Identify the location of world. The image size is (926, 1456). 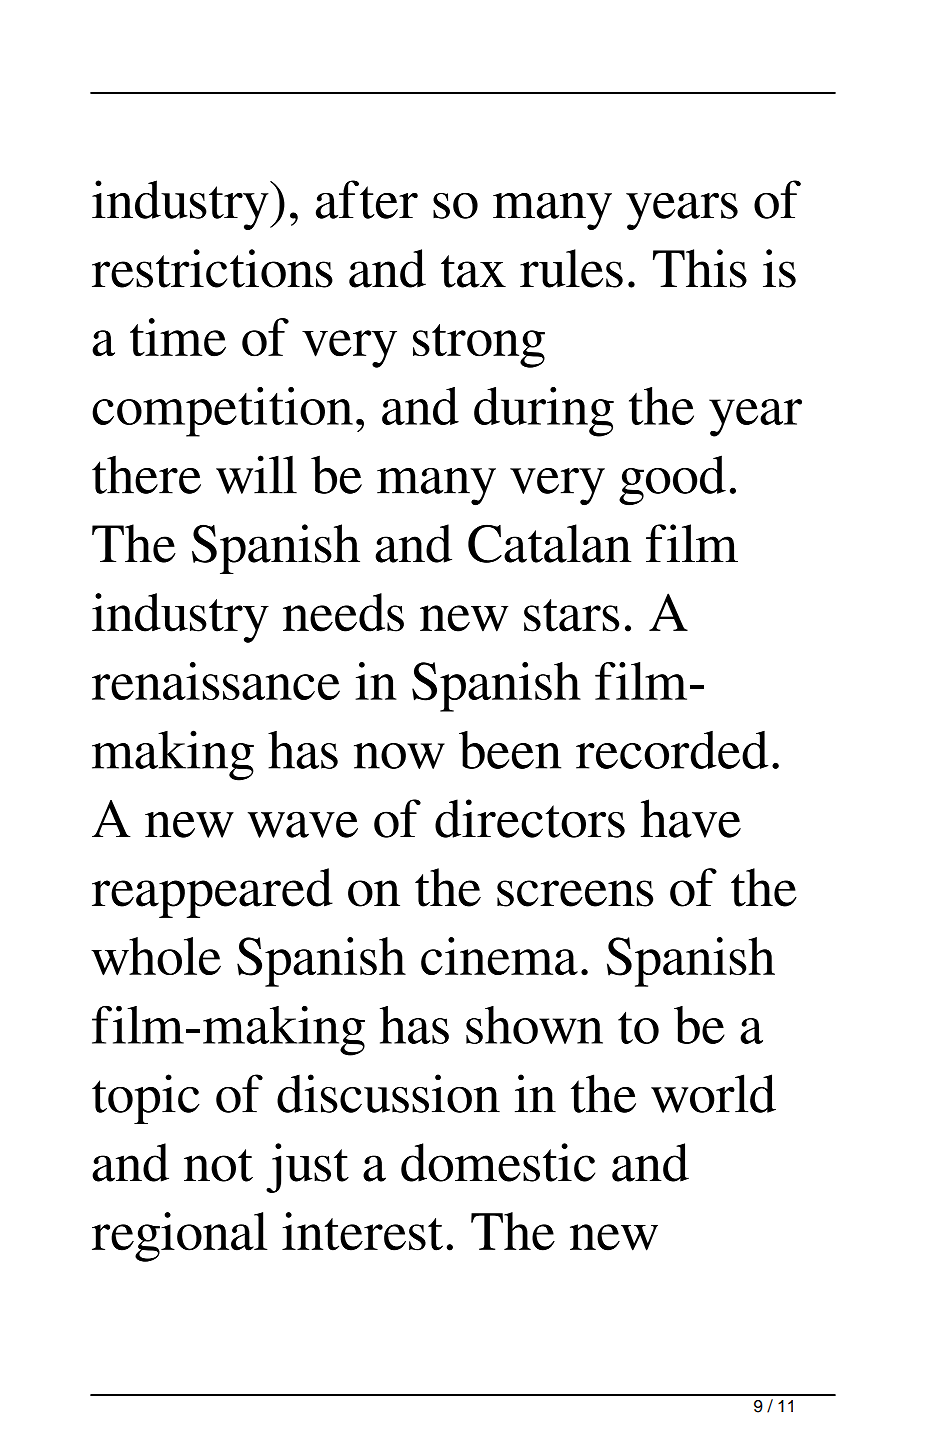
(713, 1093).
